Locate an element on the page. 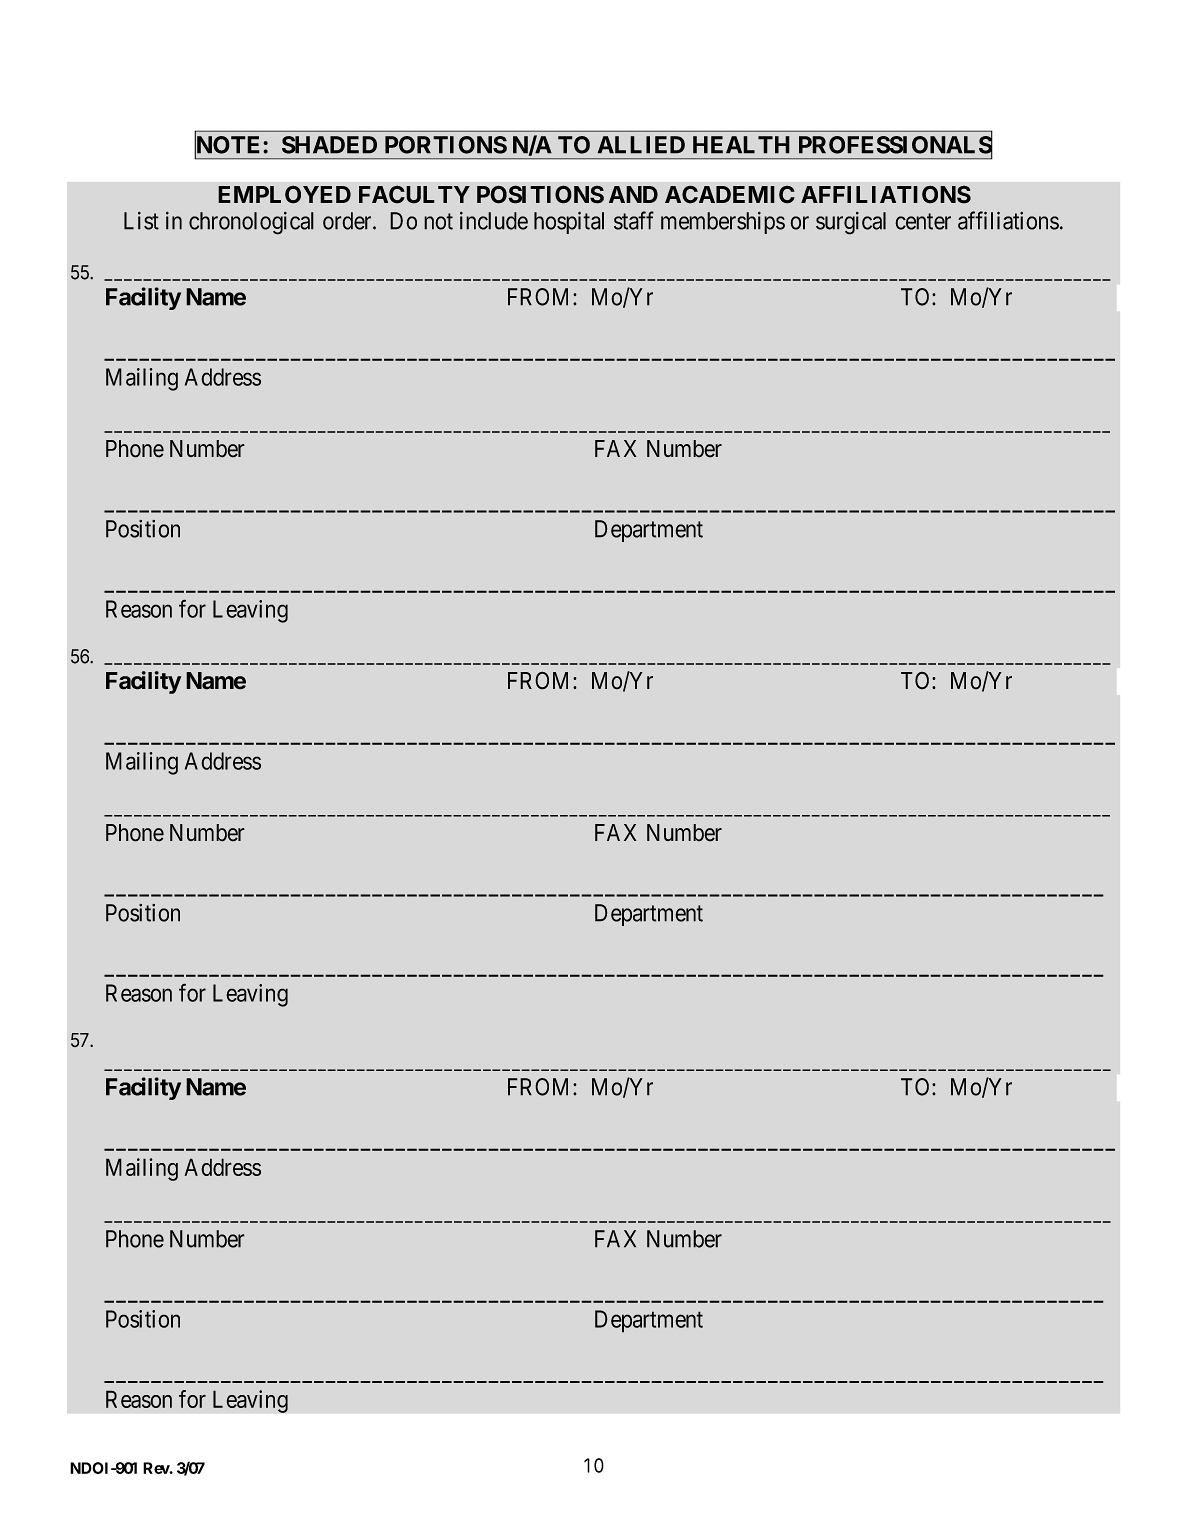  NOTE is located at coordinates (229, 145).
